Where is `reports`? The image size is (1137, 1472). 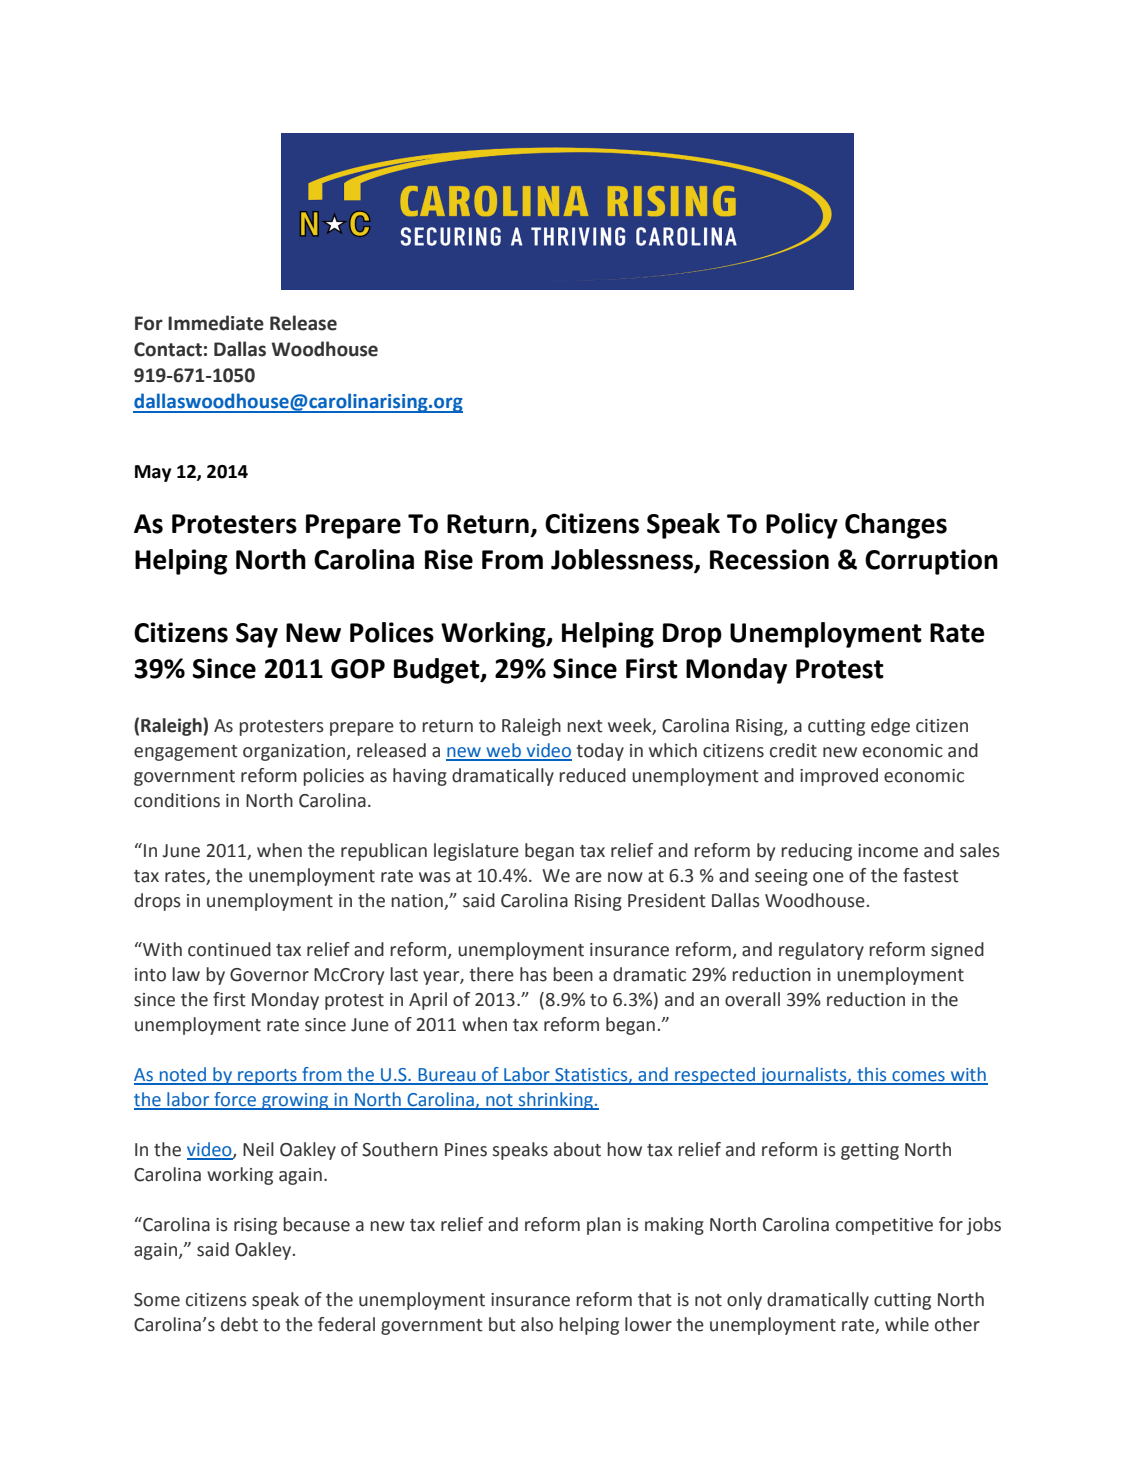 reports is located at coordinates (267, 1077).
